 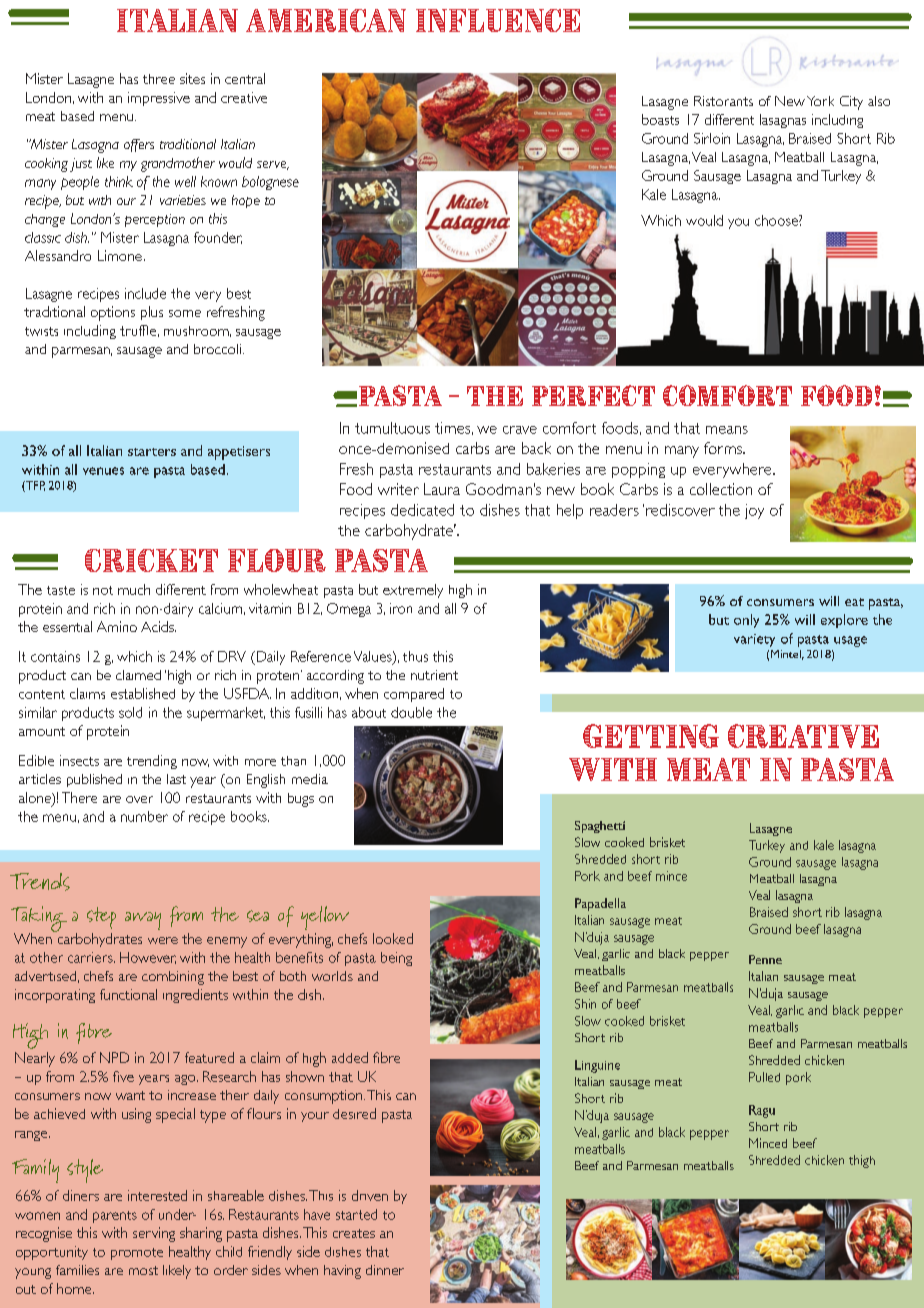 What do you see at coordinates (152, 313) in the image?
I see `plus` at bounding box center [152, 313].
